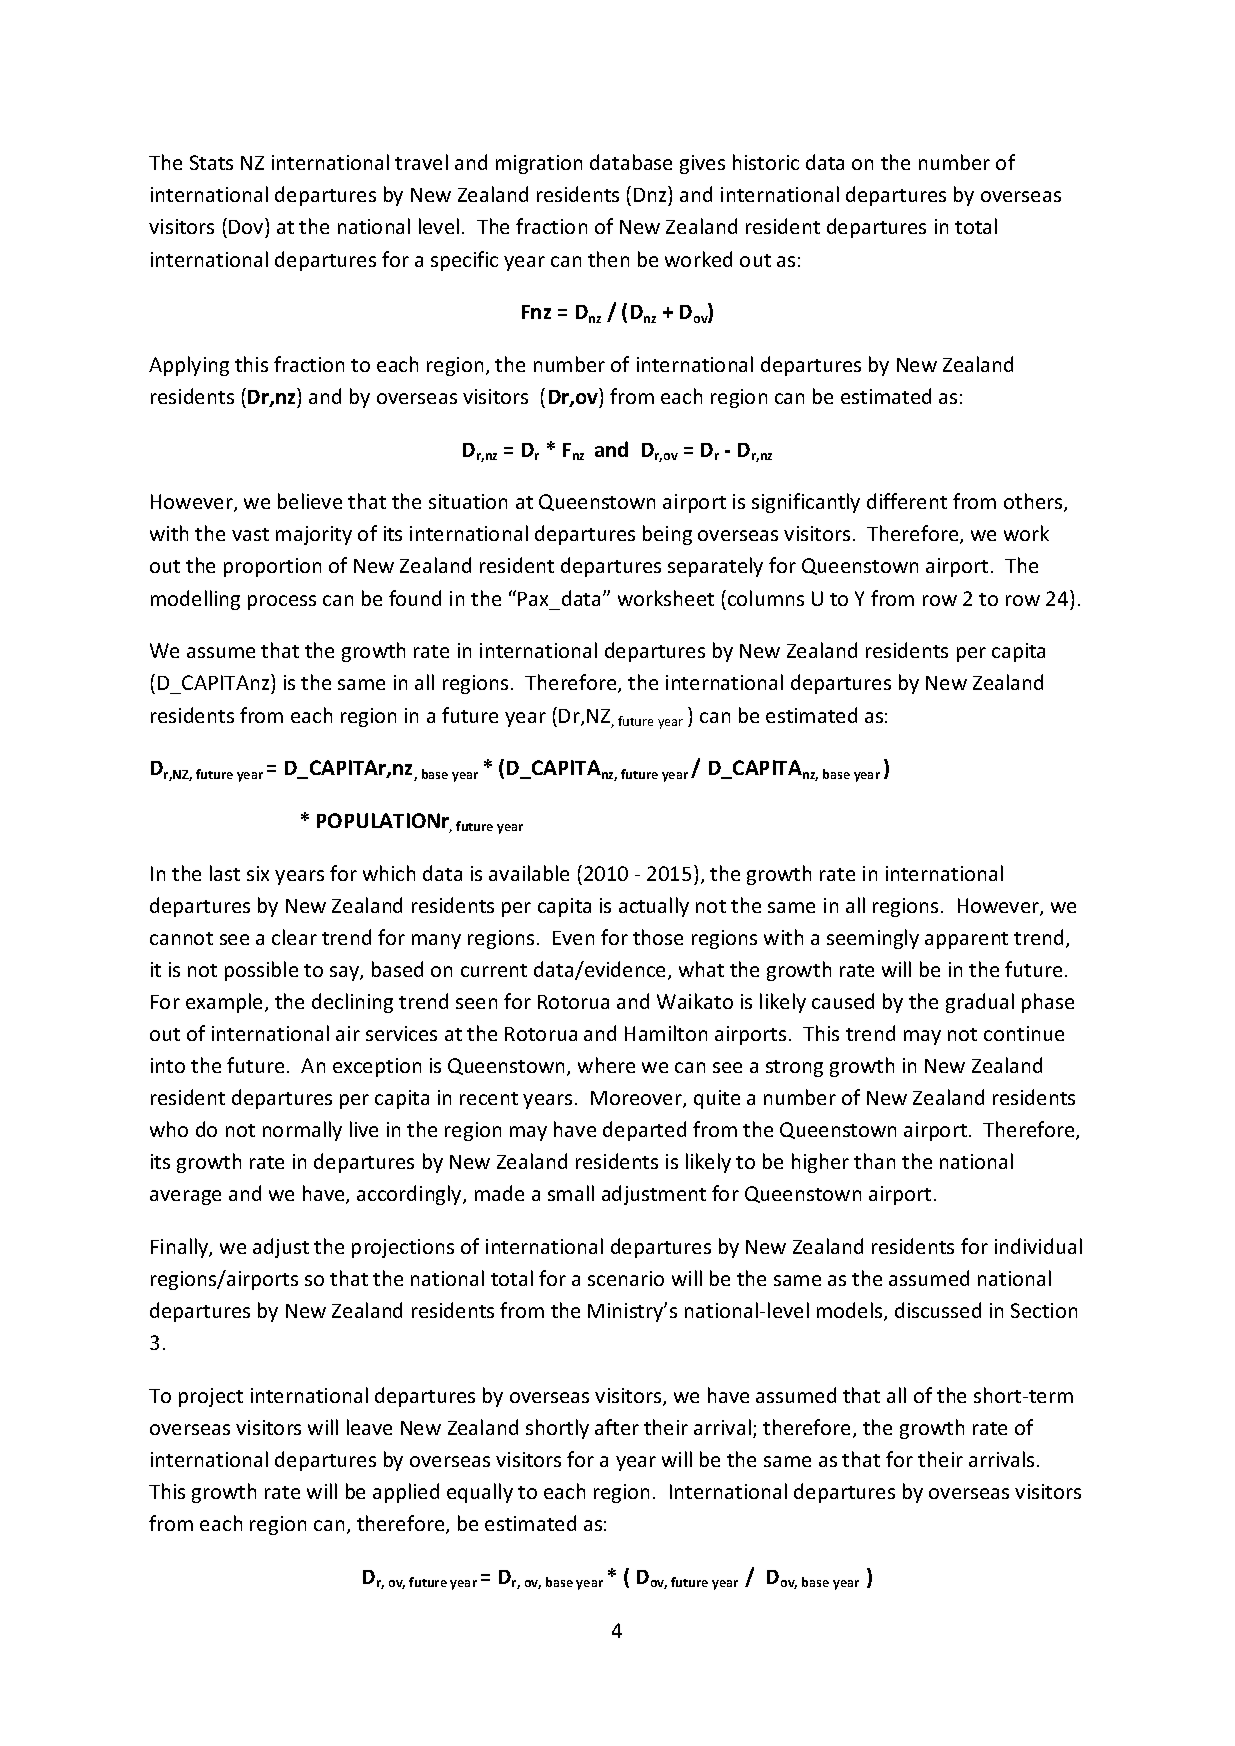 This page has width=1235, height=1746. Describe the element at coordinates (874, 1161) in the page. I see `than` at that location.
